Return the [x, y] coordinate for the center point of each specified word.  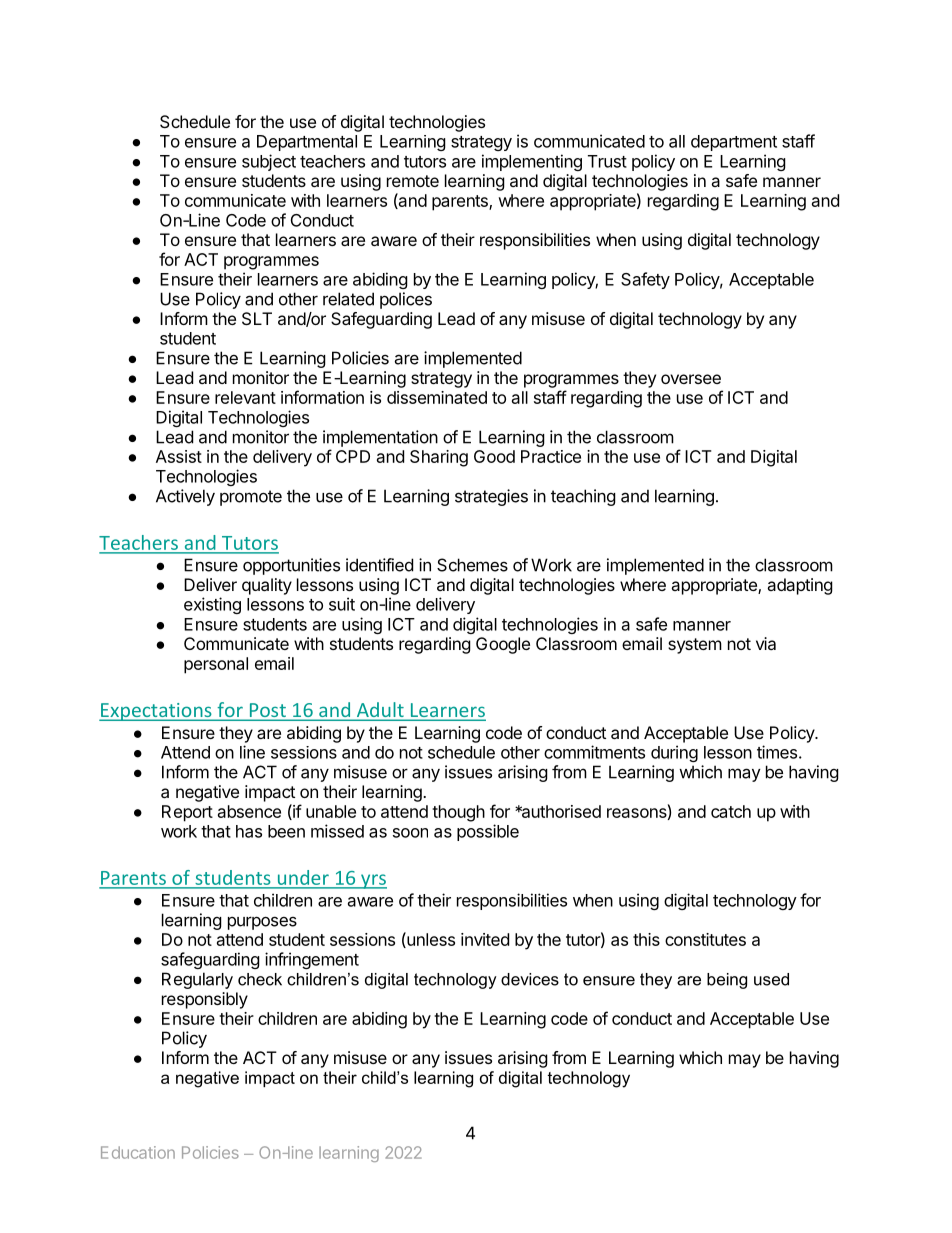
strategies [491, 497]
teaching [583, 497]
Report [187, 813]
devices [530, 979]
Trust [607, 161]
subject [269, 162]
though [458, 813]
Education [138, 1152]
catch [731, 811]
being [727, 981]
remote [413, 181]
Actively [185, 497]
